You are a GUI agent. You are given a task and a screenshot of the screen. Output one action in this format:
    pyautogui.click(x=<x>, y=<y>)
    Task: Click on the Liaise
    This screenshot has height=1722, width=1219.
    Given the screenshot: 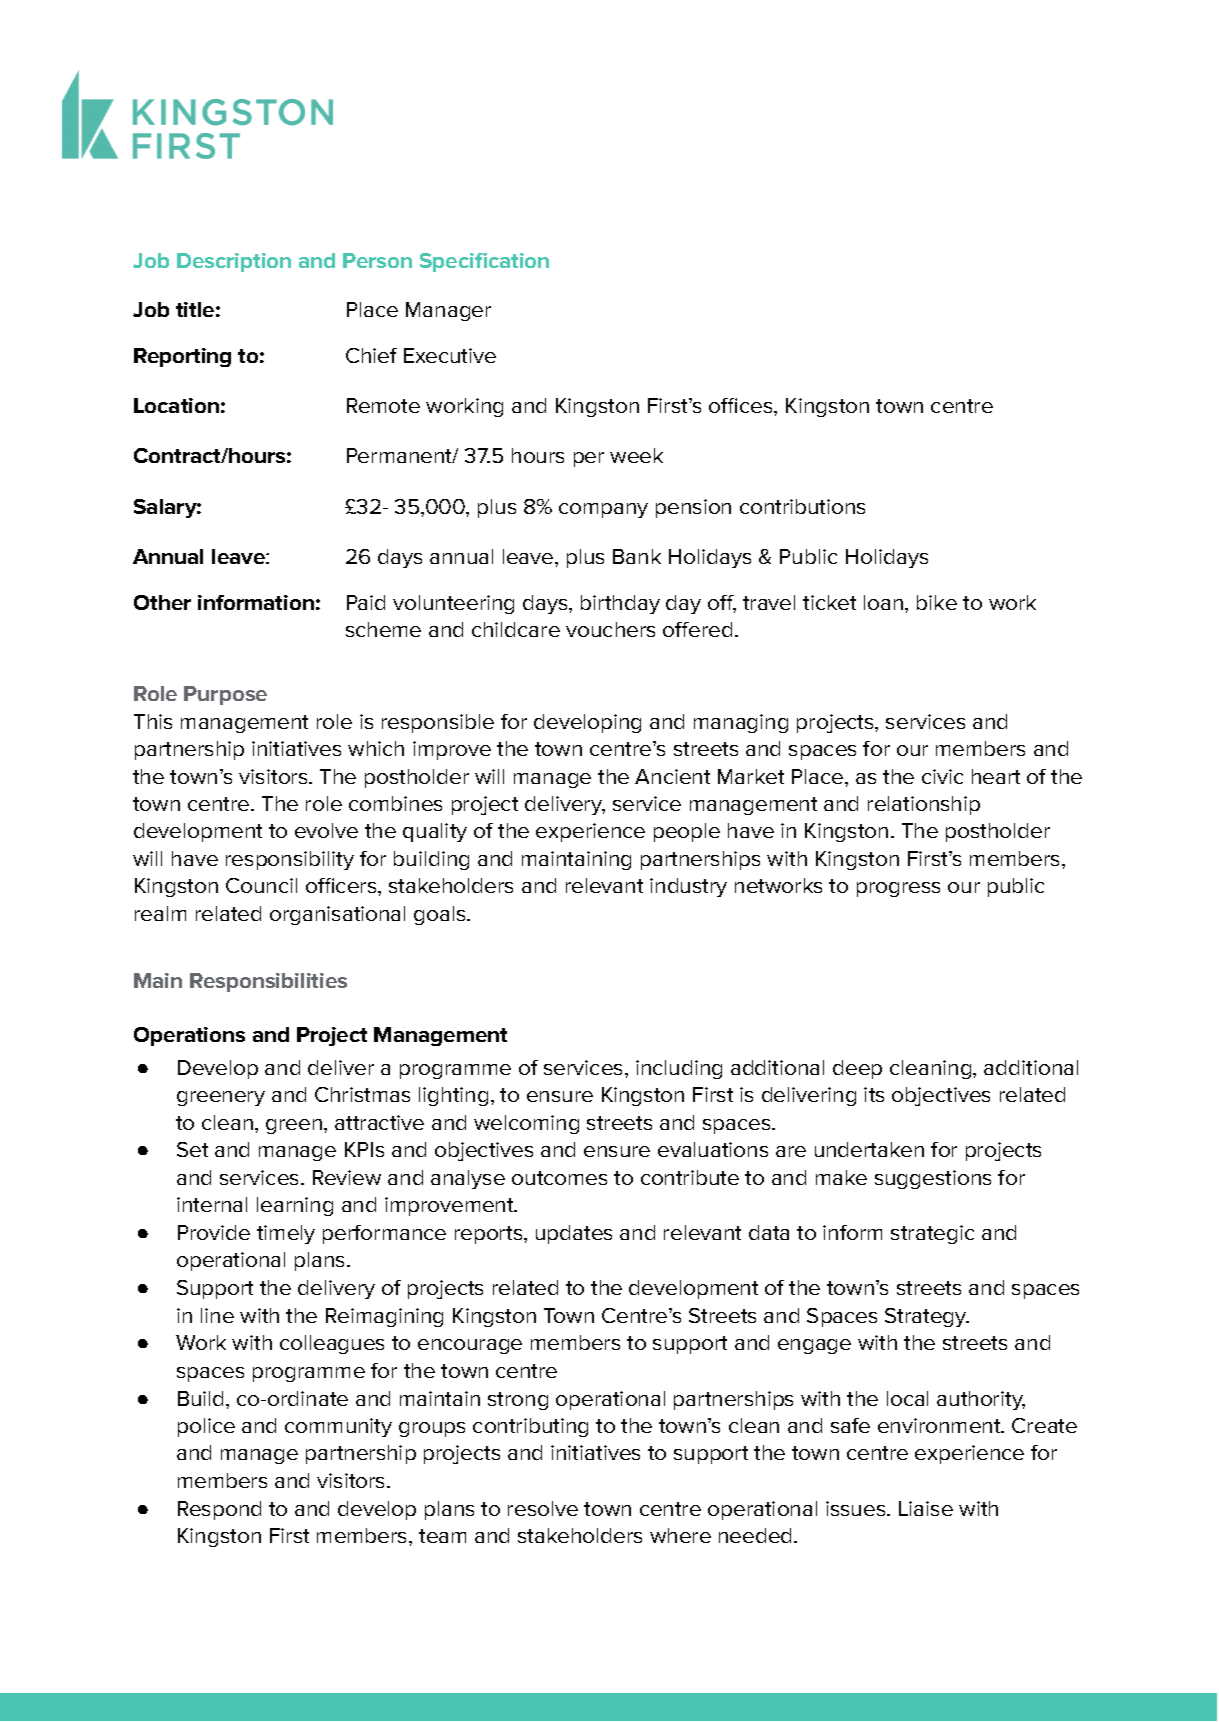 What is the action you would take?
    pyautogui.click(x=926, y=1508)
